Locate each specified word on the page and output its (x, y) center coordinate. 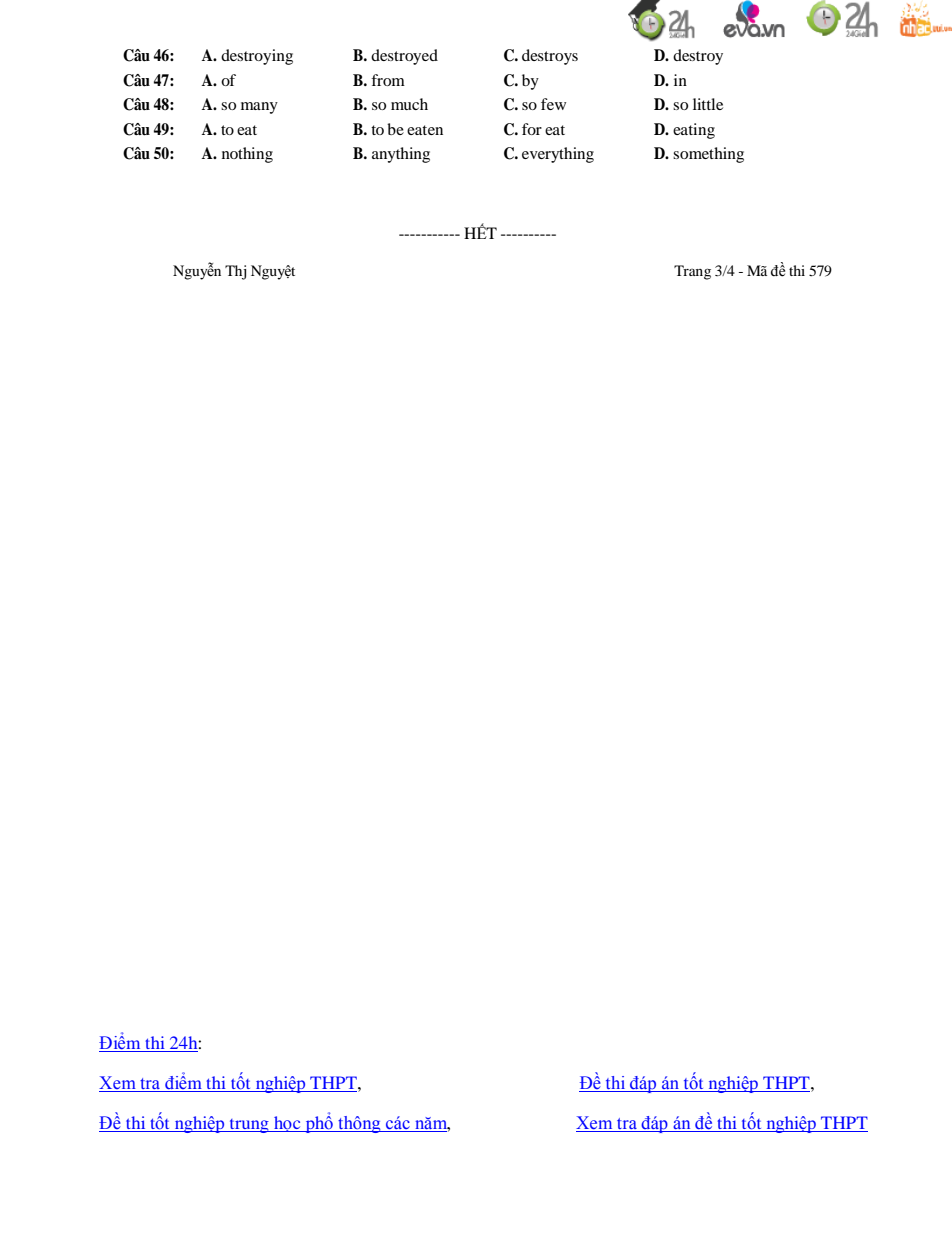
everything (558, 155)
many (259, 108)
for (532, 129)
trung (249, 1126)
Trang (692, 272)
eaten (425, 130)
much (409, 104)
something (708, 155)
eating (694, 131)
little (708, 104)
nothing (247, 155)
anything (401, 155)
